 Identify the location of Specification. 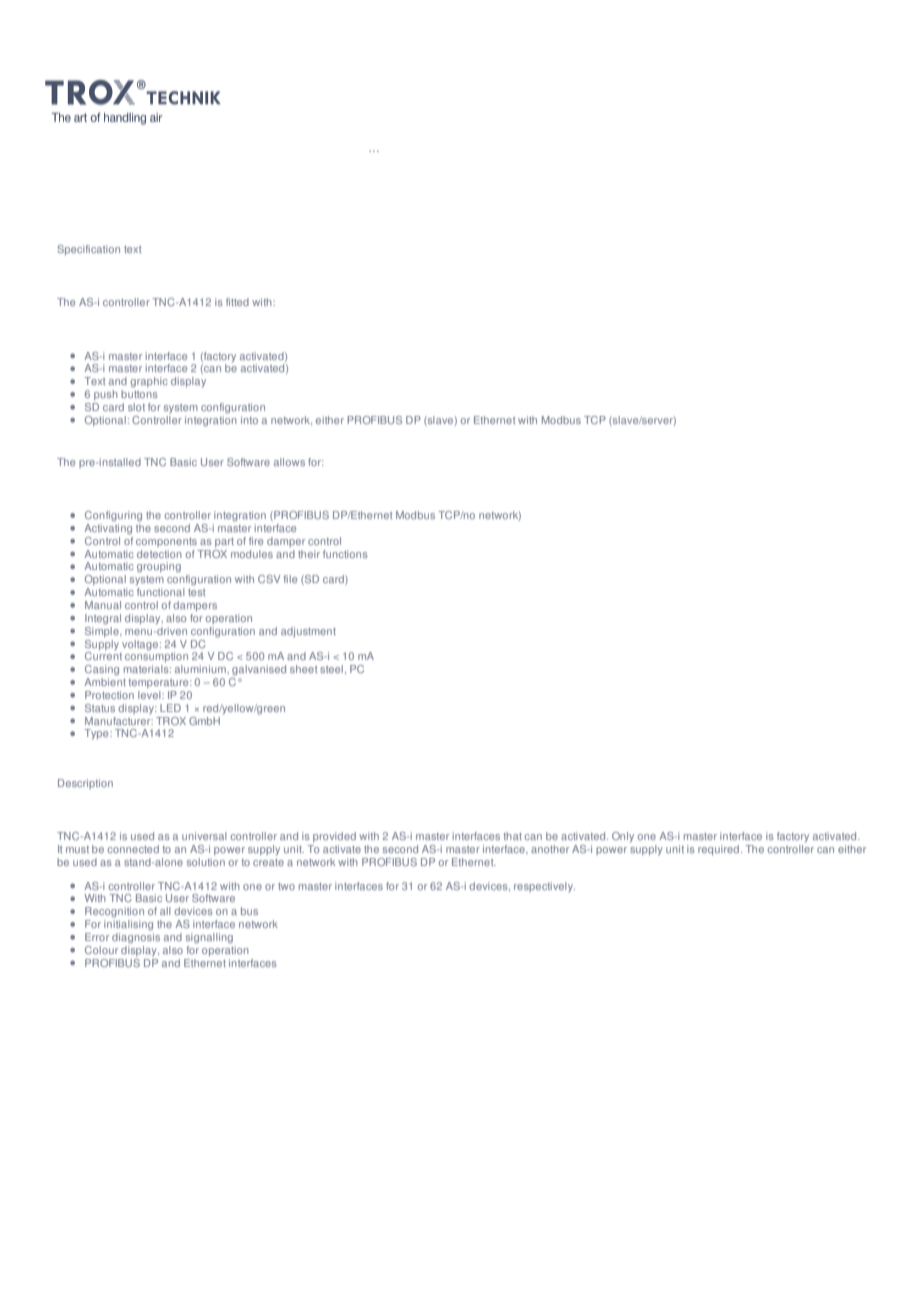
(89, 250).
